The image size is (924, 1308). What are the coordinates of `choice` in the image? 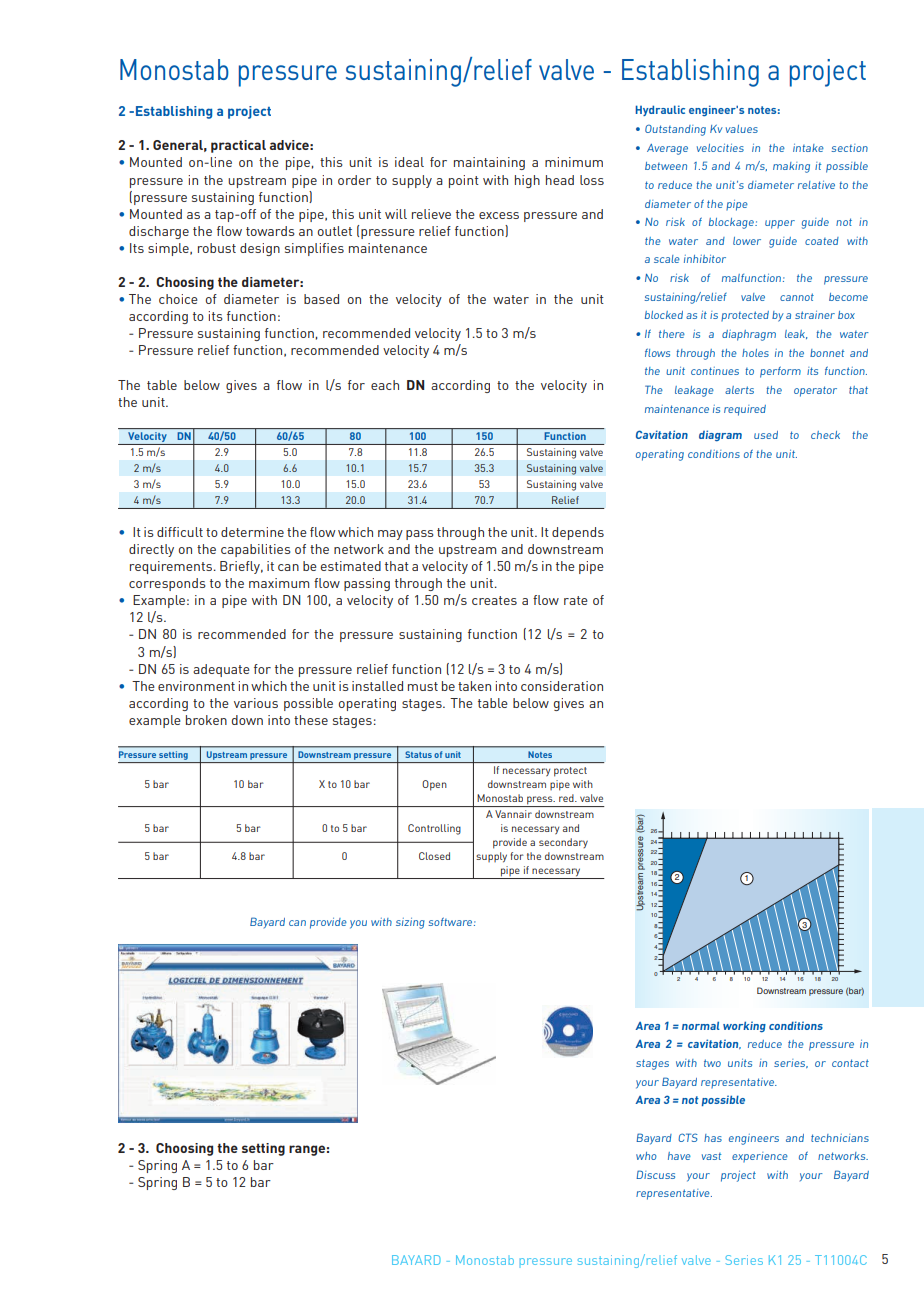 It's located at (178, 299).
